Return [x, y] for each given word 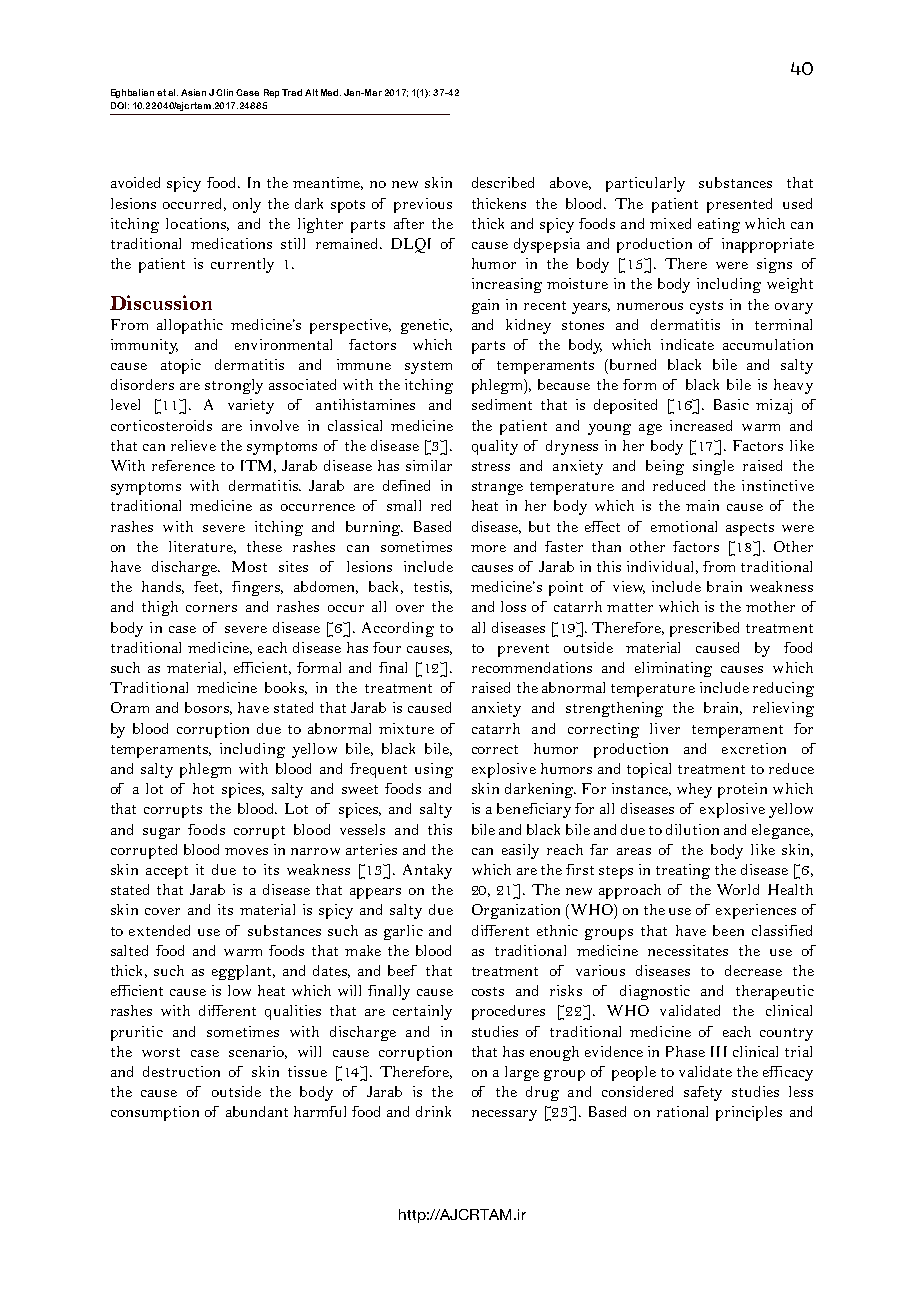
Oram [130, 707]
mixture [406, 728]
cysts [706, 307]
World [738, 889]
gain [485, 306]
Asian [193, 92]
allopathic [190, 326]
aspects [750, 529]
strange [497, 488]
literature [202, 547]
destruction [181, 1071]
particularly [645, 184]
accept [167, 872]
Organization [516, 911]
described [503, 182]
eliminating [673, 669]
